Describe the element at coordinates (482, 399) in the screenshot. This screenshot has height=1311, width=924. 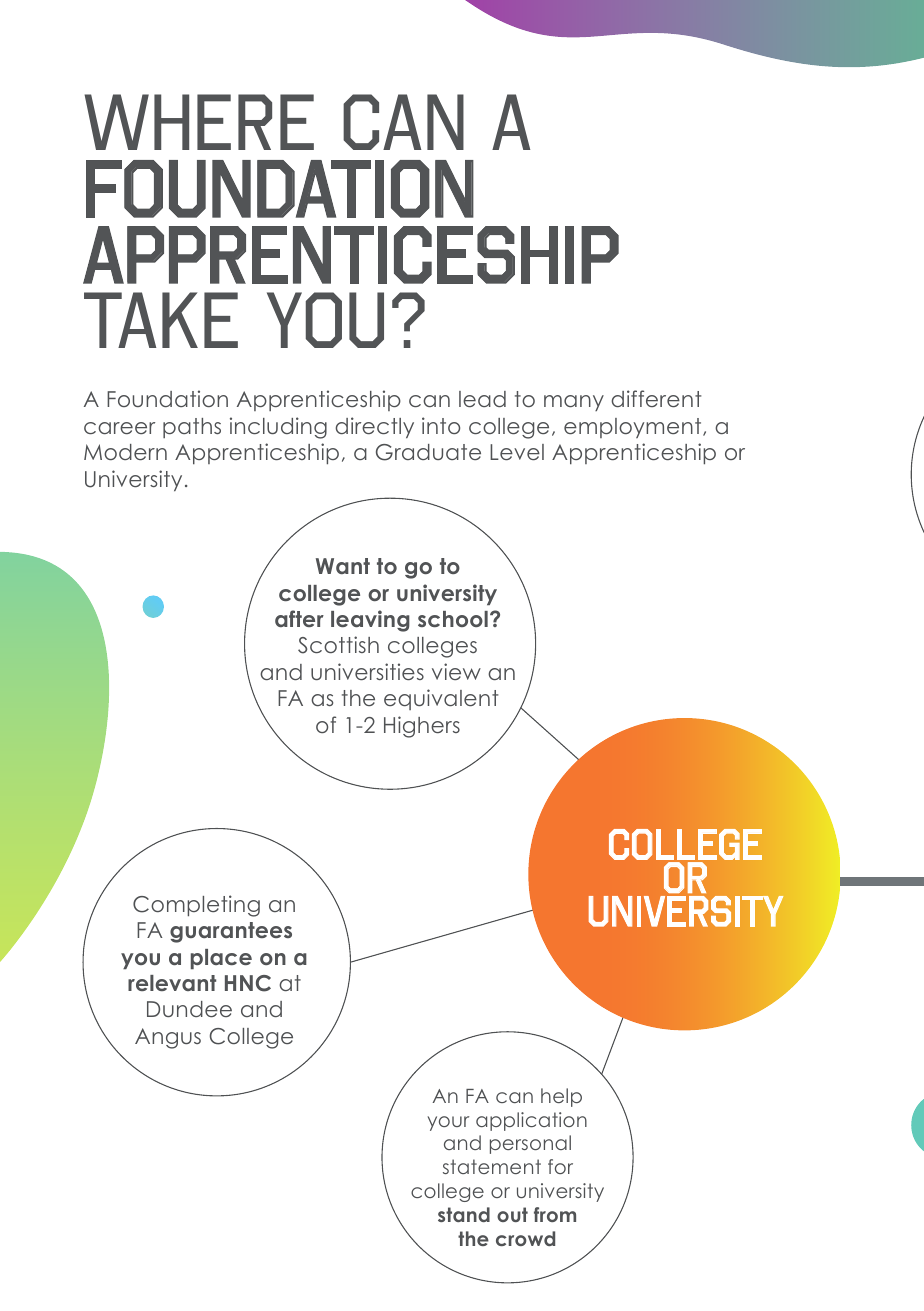
I see `lead` at that location.
